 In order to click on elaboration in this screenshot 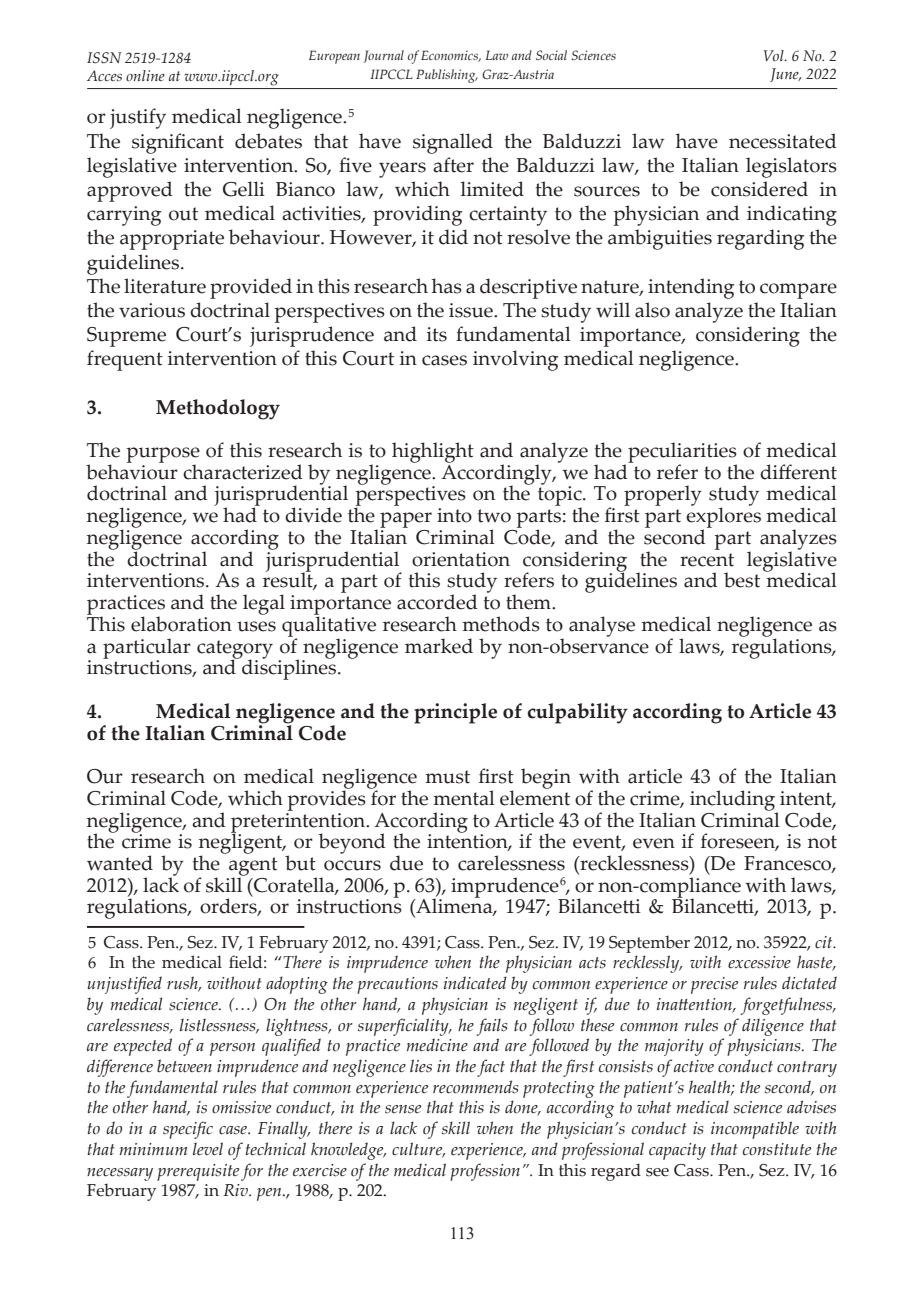, I will do `click(181, 624)`.
